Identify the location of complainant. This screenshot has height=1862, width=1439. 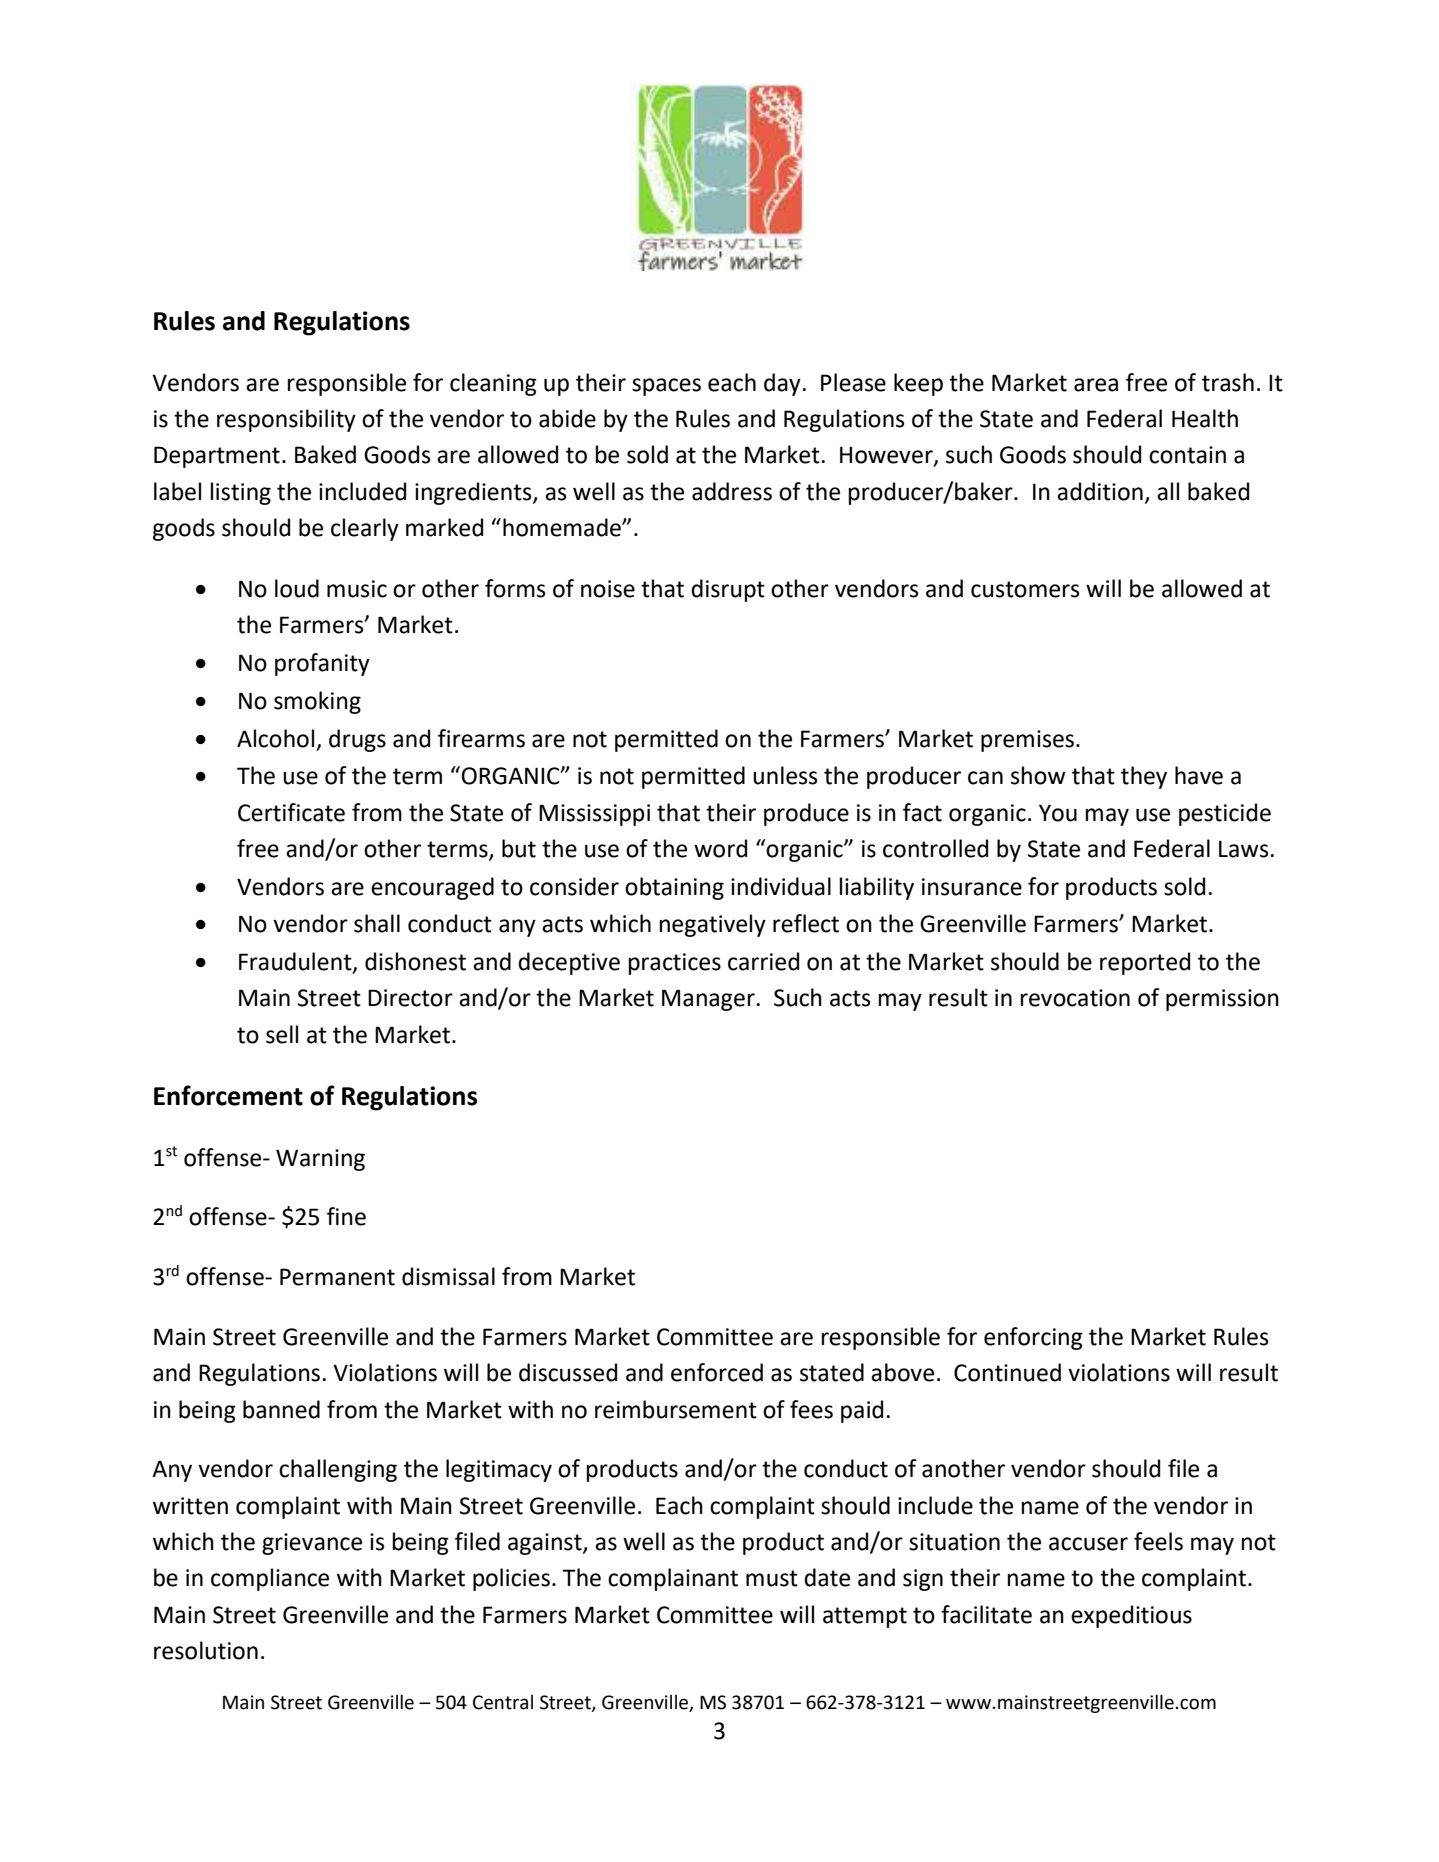
(673, 1579).
